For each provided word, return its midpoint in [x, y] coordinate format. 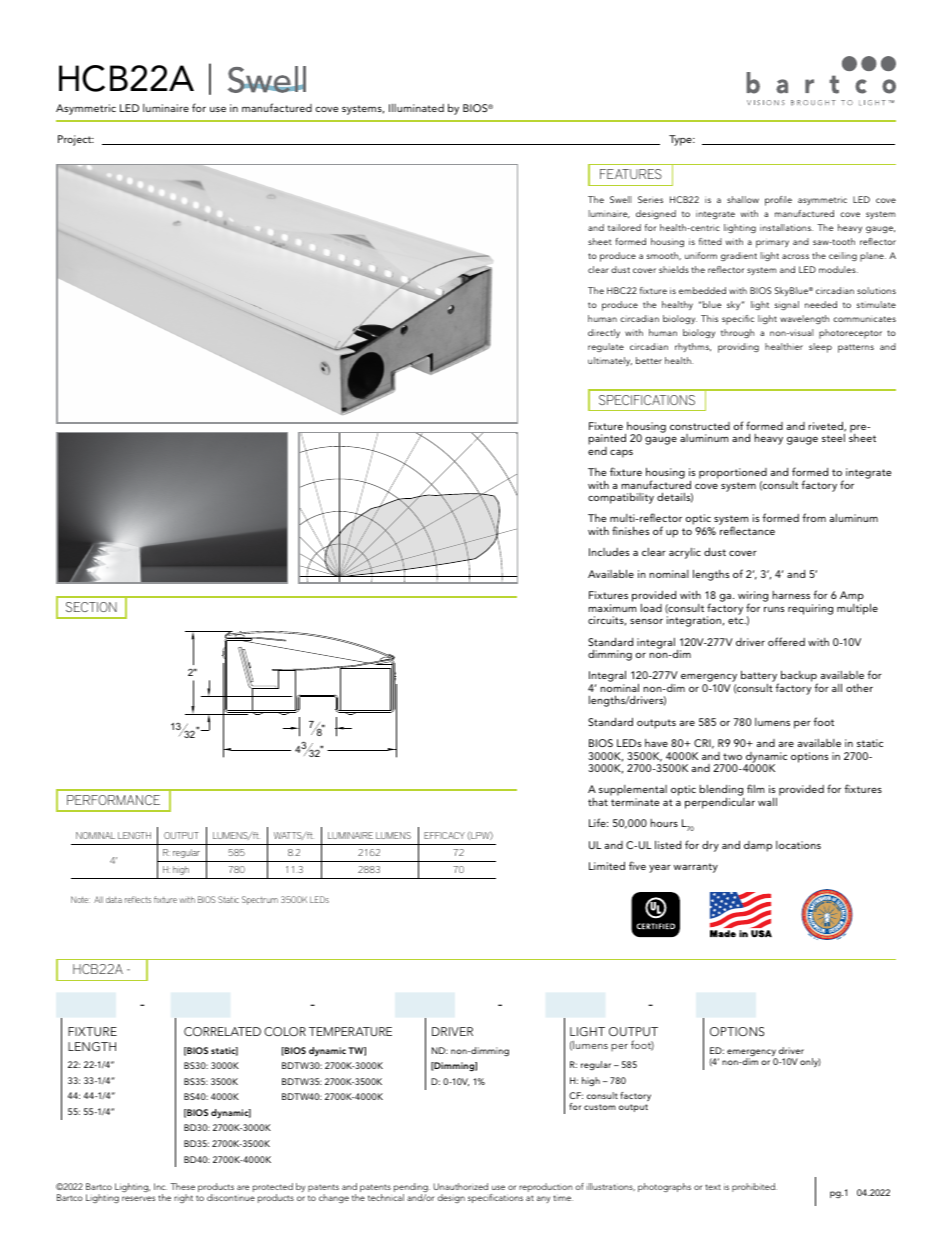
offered [786, 641]
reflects [138, 899]
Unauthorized [460, 1186]
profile [778, 201]
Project [76, 140]
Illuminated [416, 108]
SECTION [91, 607]
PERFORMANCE [113, 800]
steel [833, 438]
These [182, 1186]
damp [758, 846]
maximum [612, 608]
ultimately [610, 361]
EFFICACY [444, 835]
